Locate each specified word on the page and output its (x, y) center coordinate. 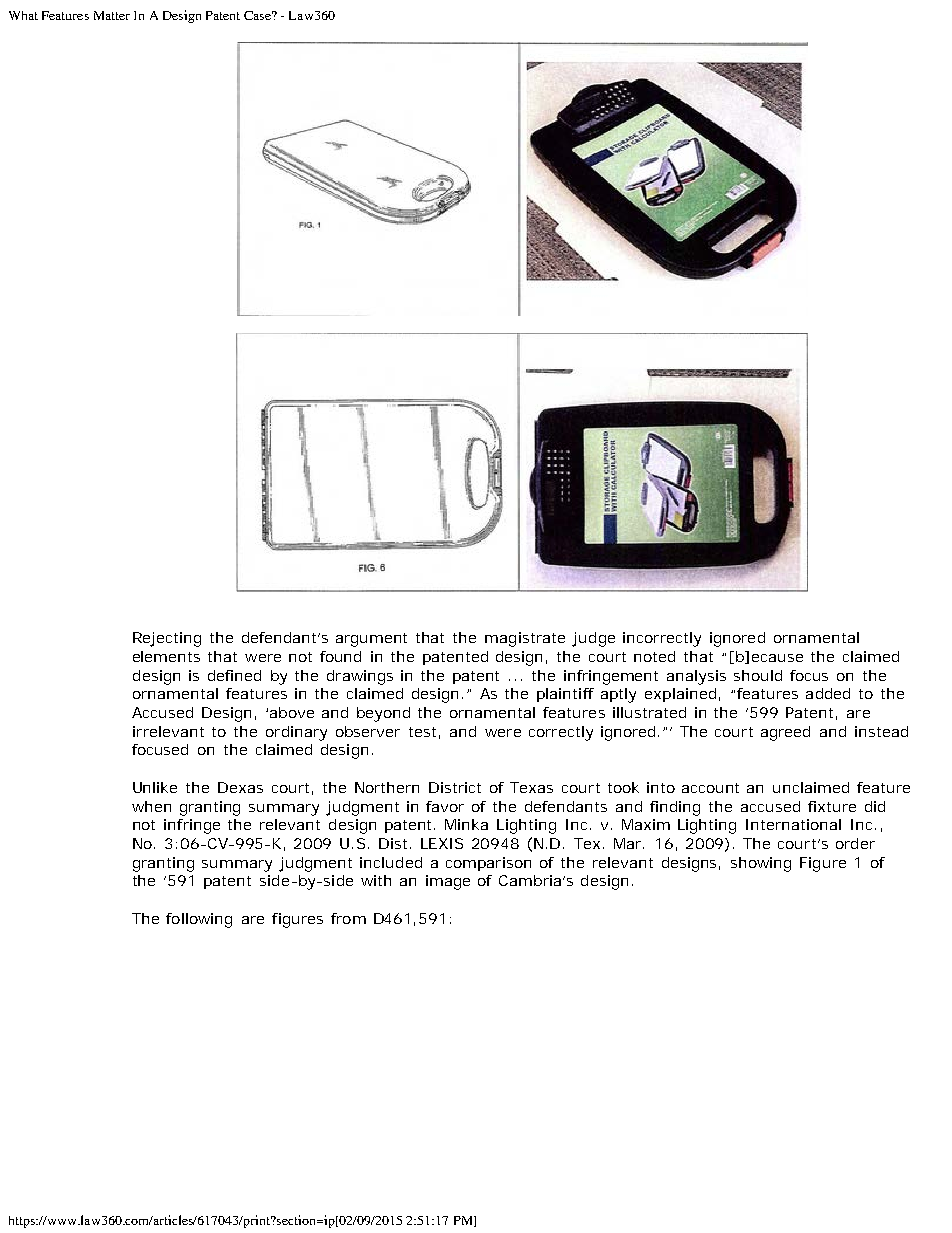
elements (166, 656)
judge (593, 639)
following (199, 920)
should (758, 675)
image (448, 882)
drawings (360, 677)
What (23, 15)
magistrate (525, 639)
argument (371, 640)
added (828, 693)
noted (654, 656)
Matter (112, 15)
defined (234, 675)
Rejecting (167, 639)
